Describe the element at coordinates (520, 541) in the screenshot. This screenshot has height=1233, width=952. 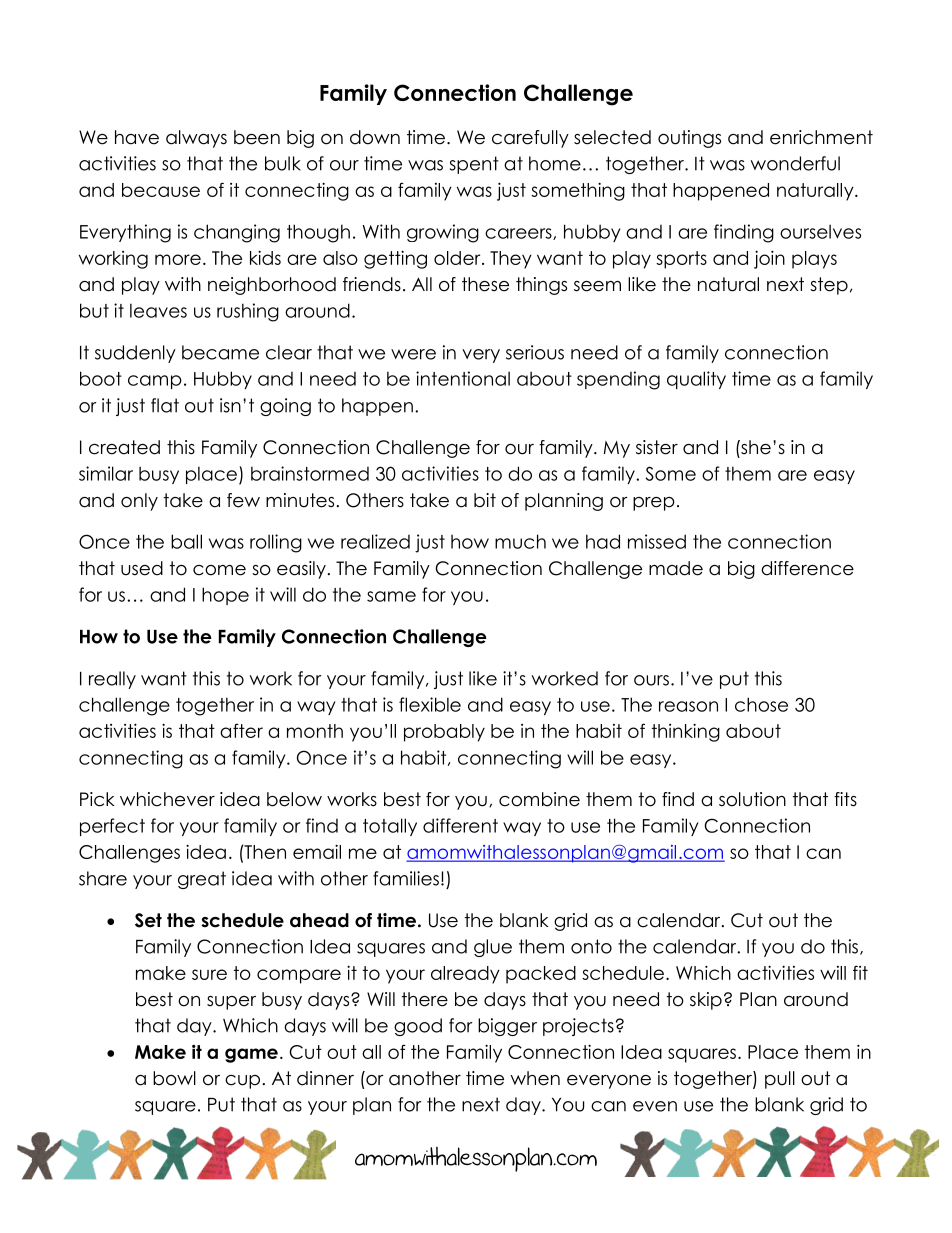
I see `much` at that location.
